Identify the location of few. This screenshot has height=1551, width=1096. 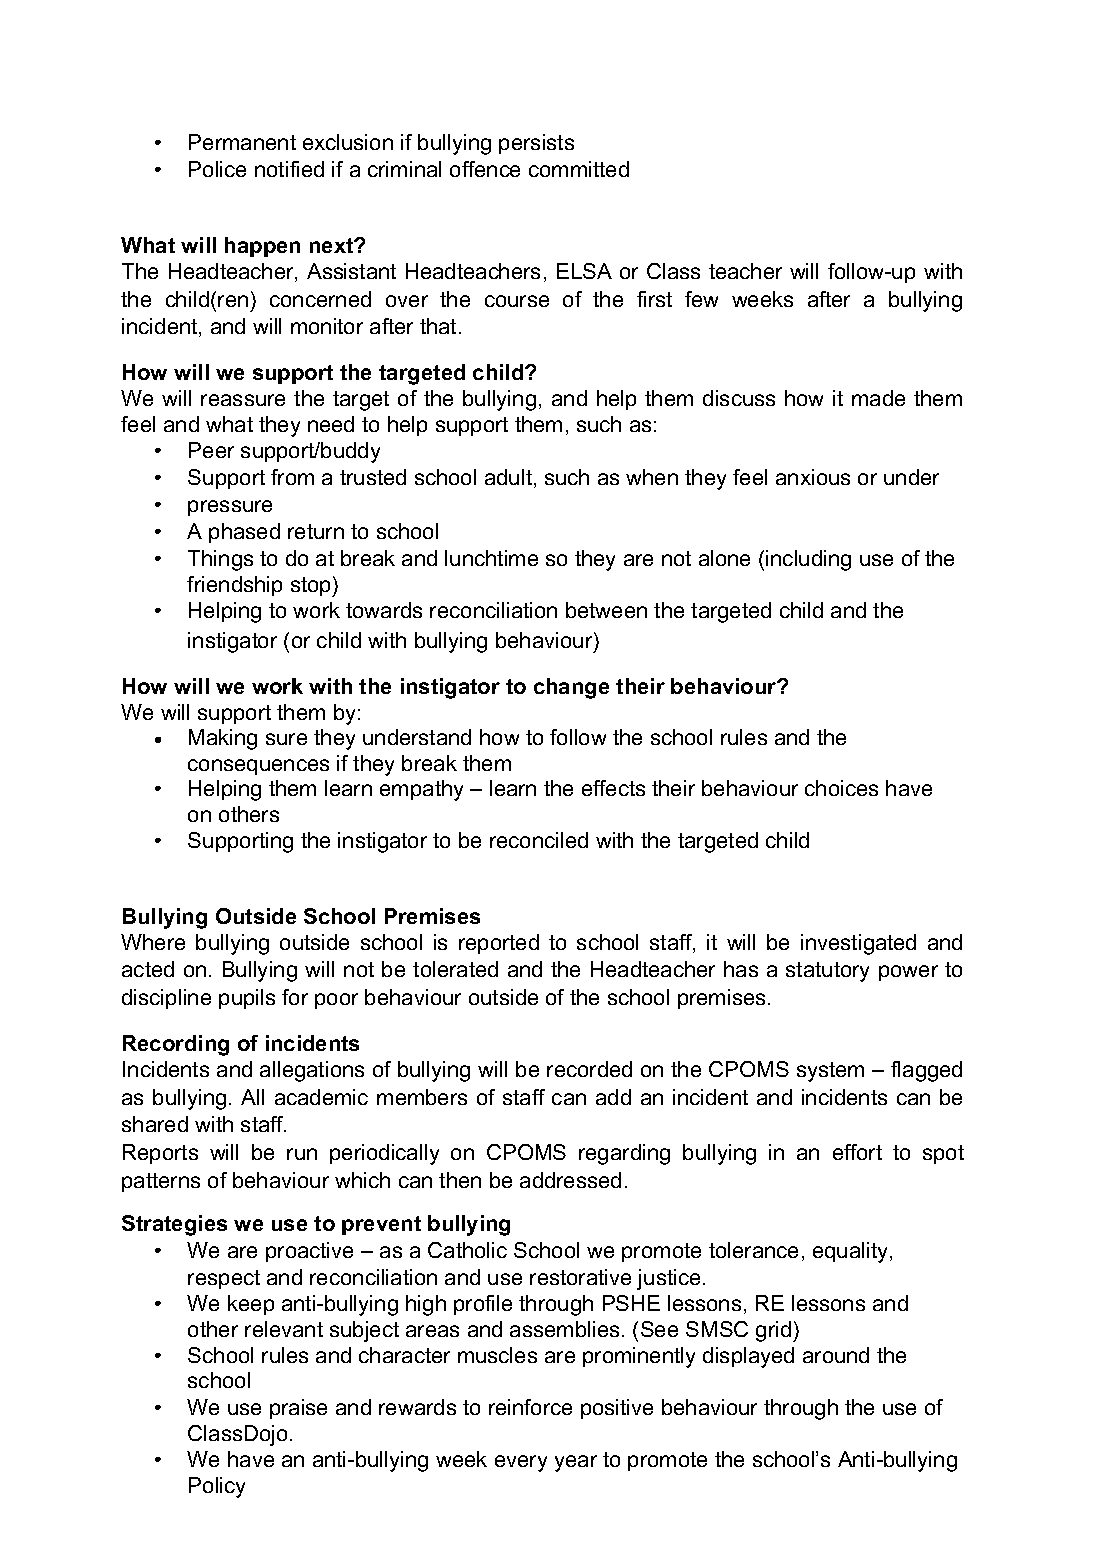
(701, 299).
